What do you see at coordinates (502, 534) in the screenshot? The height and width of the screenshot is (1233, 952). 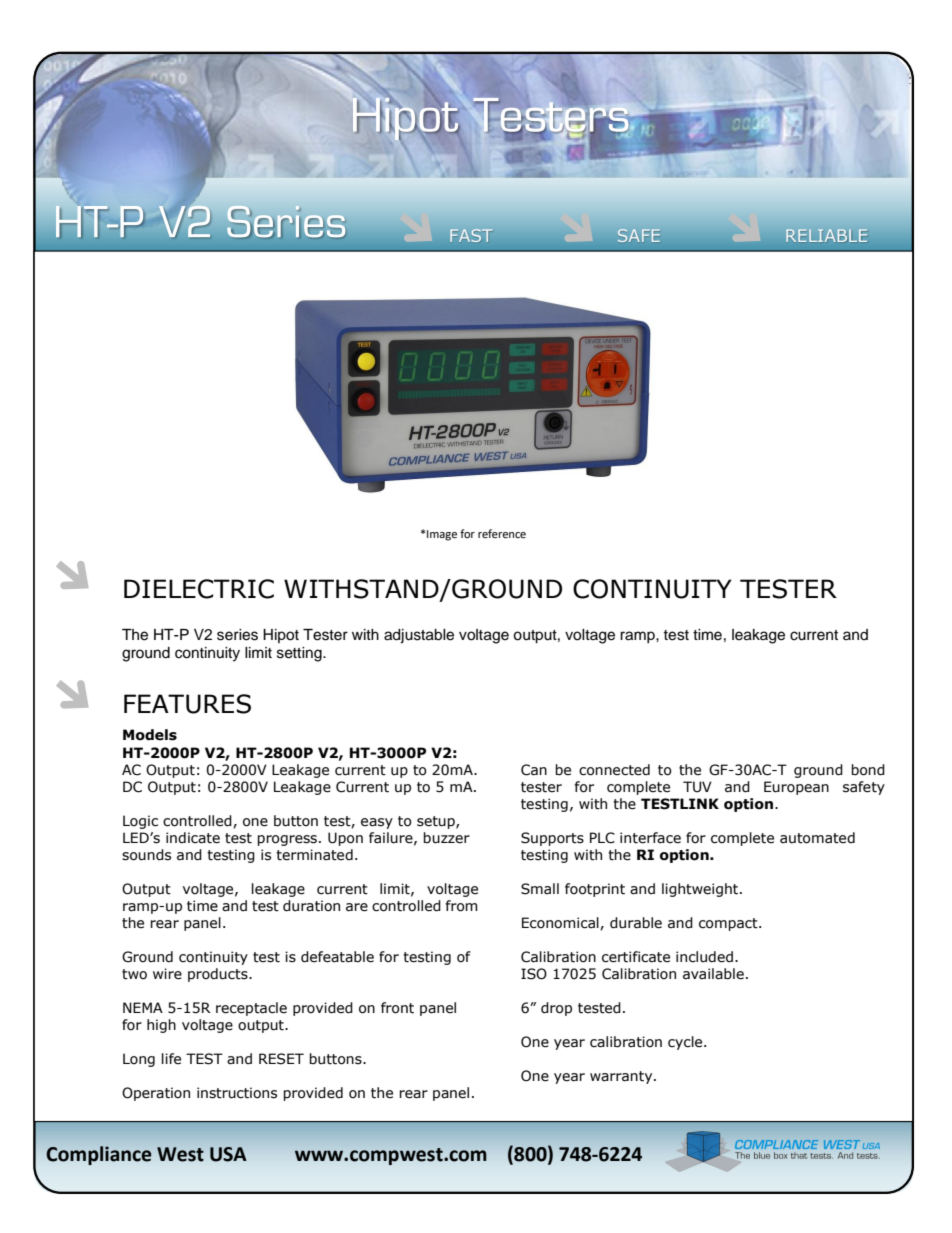 I see `reference` at bounding box center [502, 534].
